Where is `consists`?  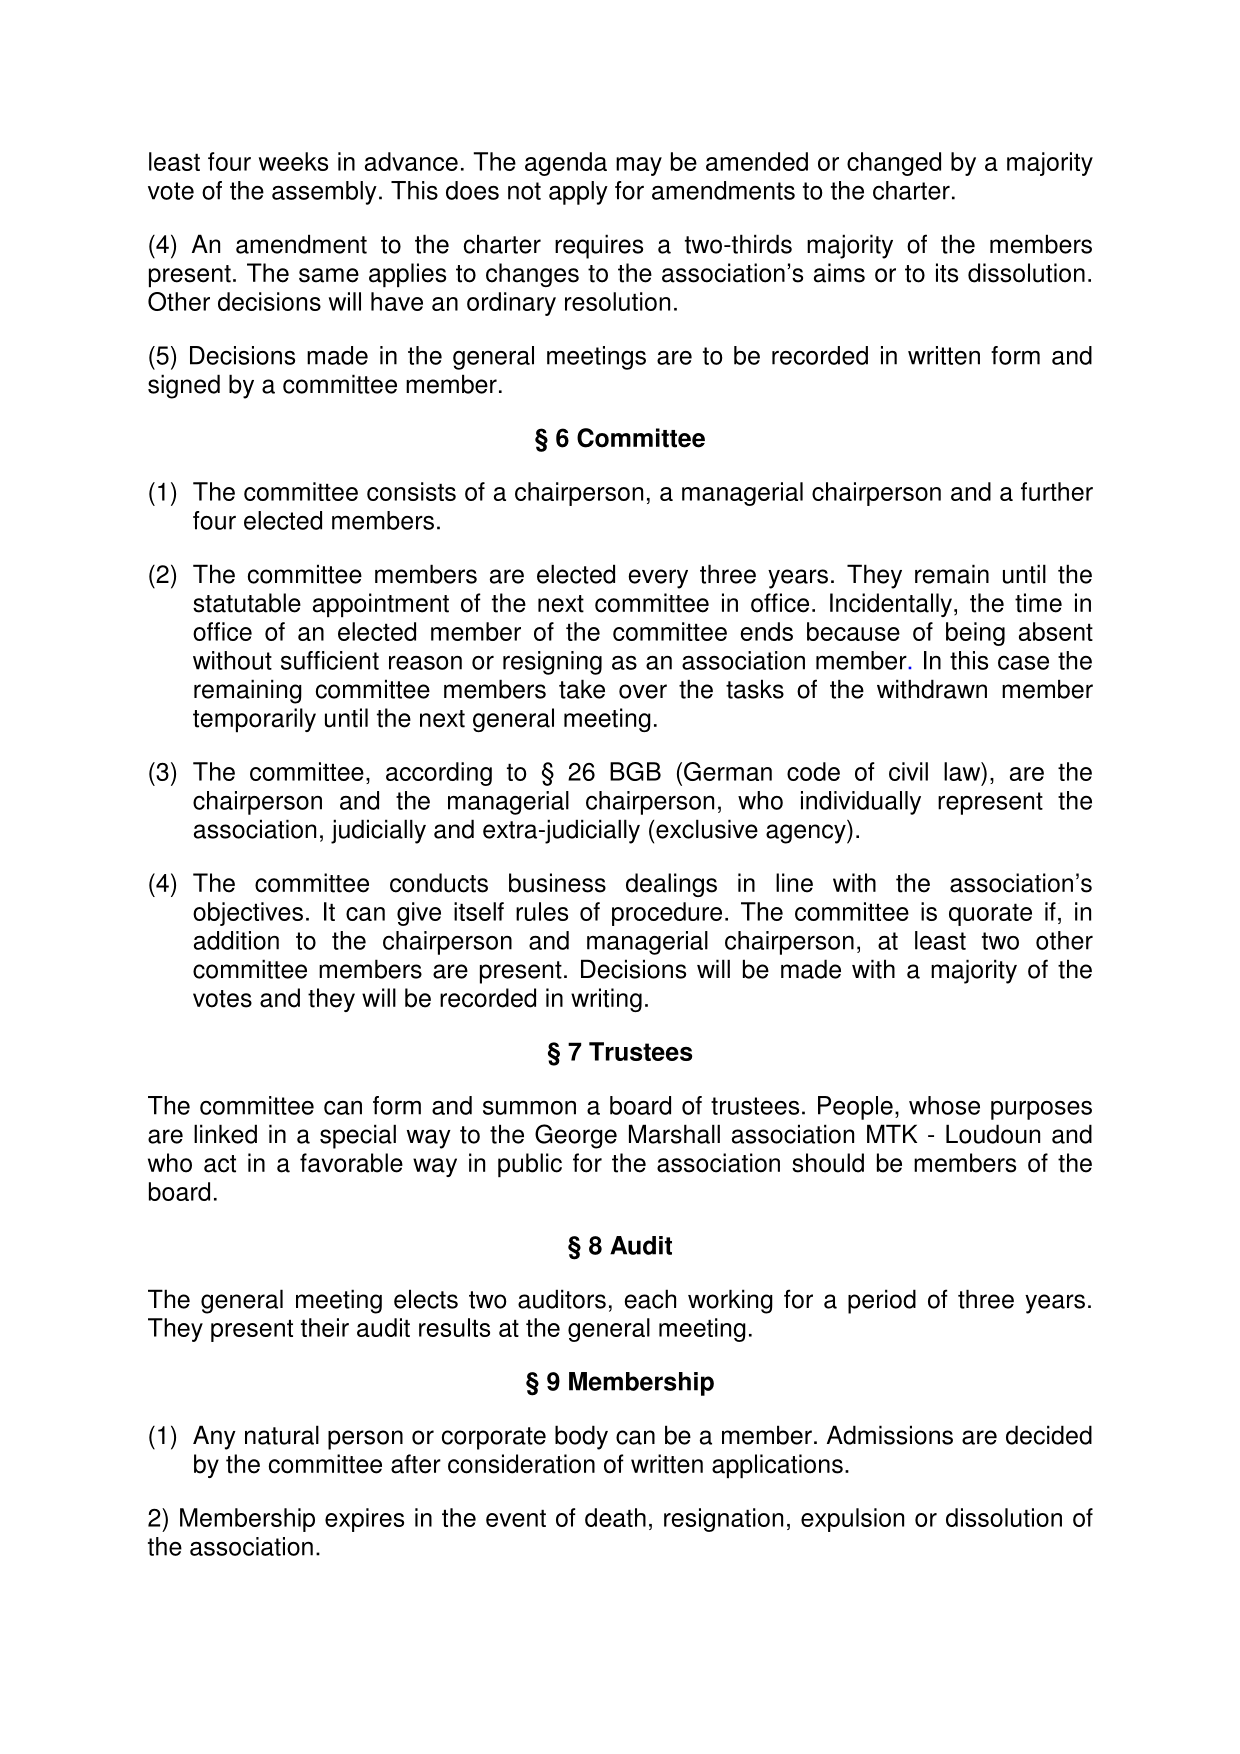
consists is located at coordinates (411, 491).
